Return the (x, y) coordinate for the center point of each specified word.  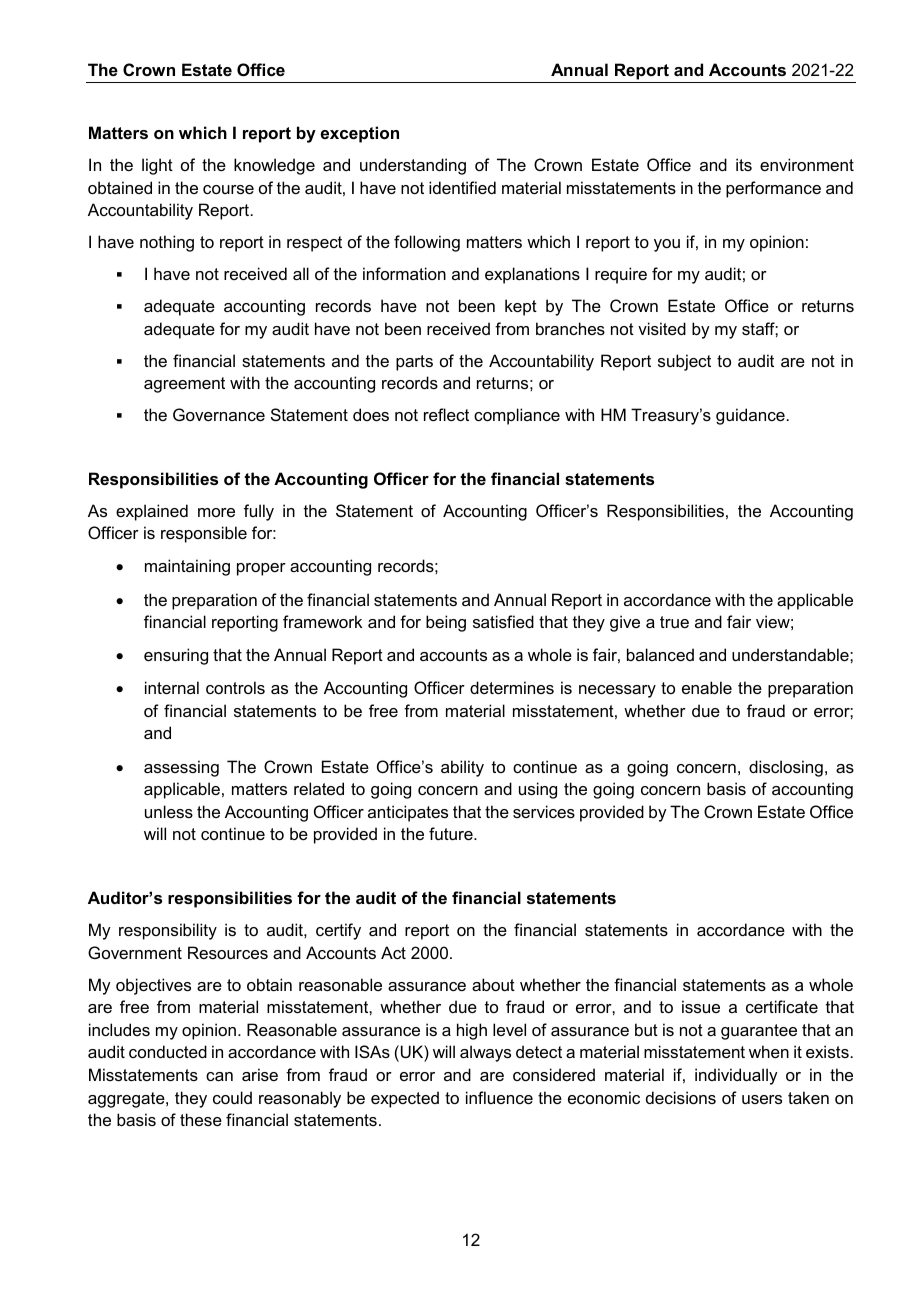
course (228, 189)
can (219, 1076)
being (446, 623)
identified (462, 187)
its (744, 164)
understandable (791, 654)
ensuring (176, 656)
